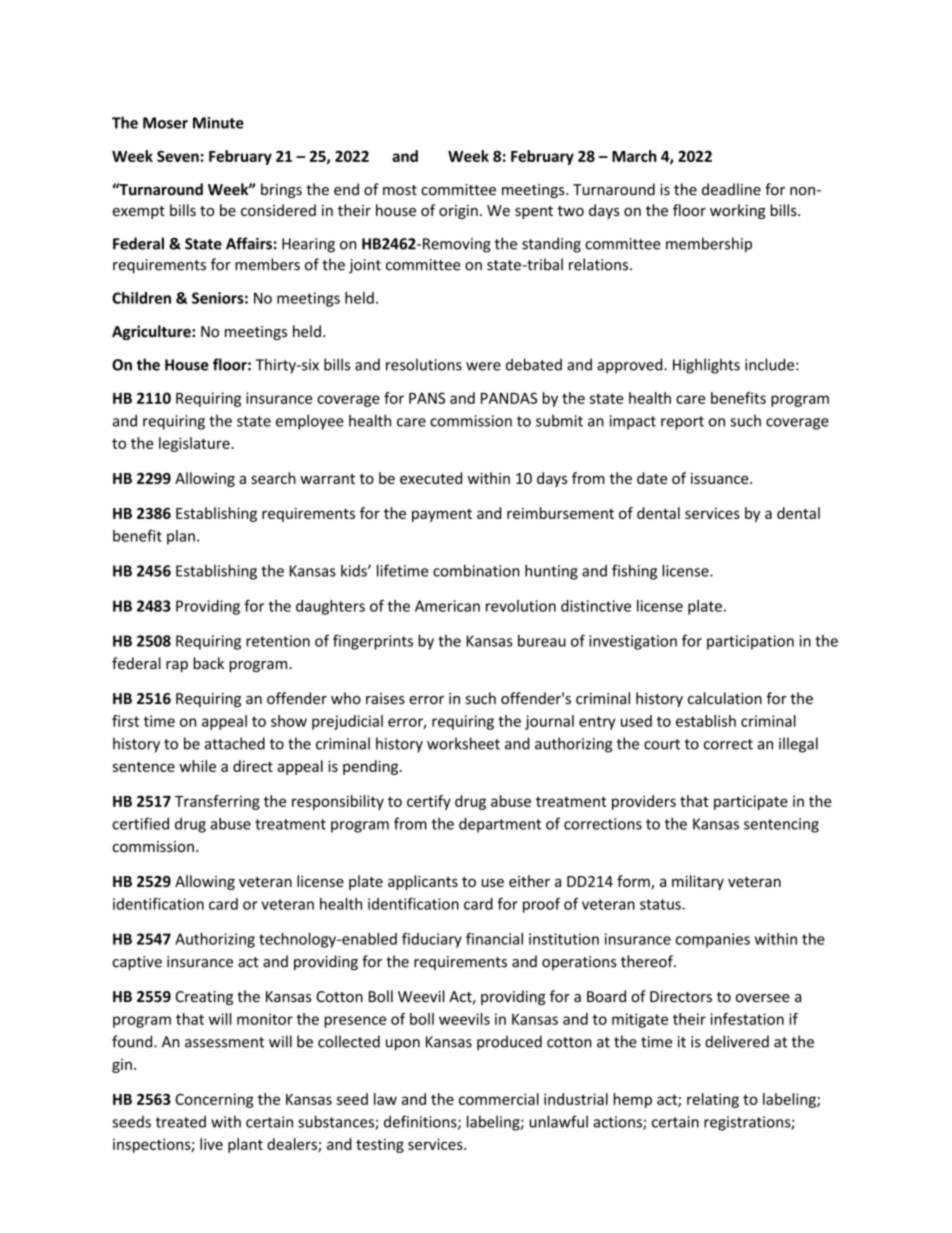 Image resolution: width=952 pixels, height=1233 pixels. Describe the element at coordinates (178, 156) in the screenshot. I see `Seven` at that location.
